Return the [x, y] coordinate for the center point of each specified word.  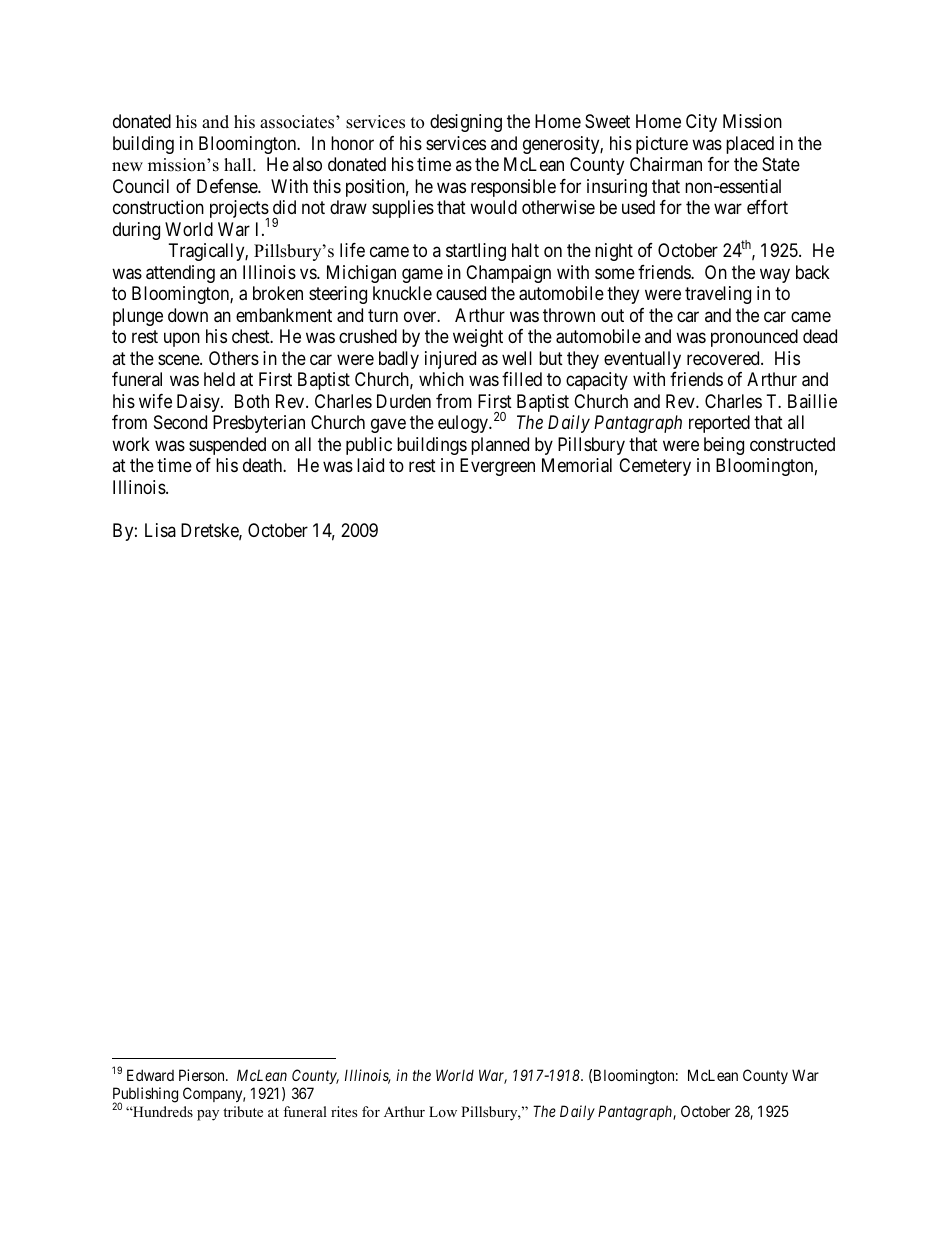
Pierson [203, 1075]
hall [239, 164]
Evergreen [497, 467]
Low [443, 1111]
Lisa [160, 530]
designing [466, 123]
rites [344, 1111]
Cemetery [655, 467]
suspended [227, 446]
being [724, 446]
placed [750, 145]
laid [370, 465]
